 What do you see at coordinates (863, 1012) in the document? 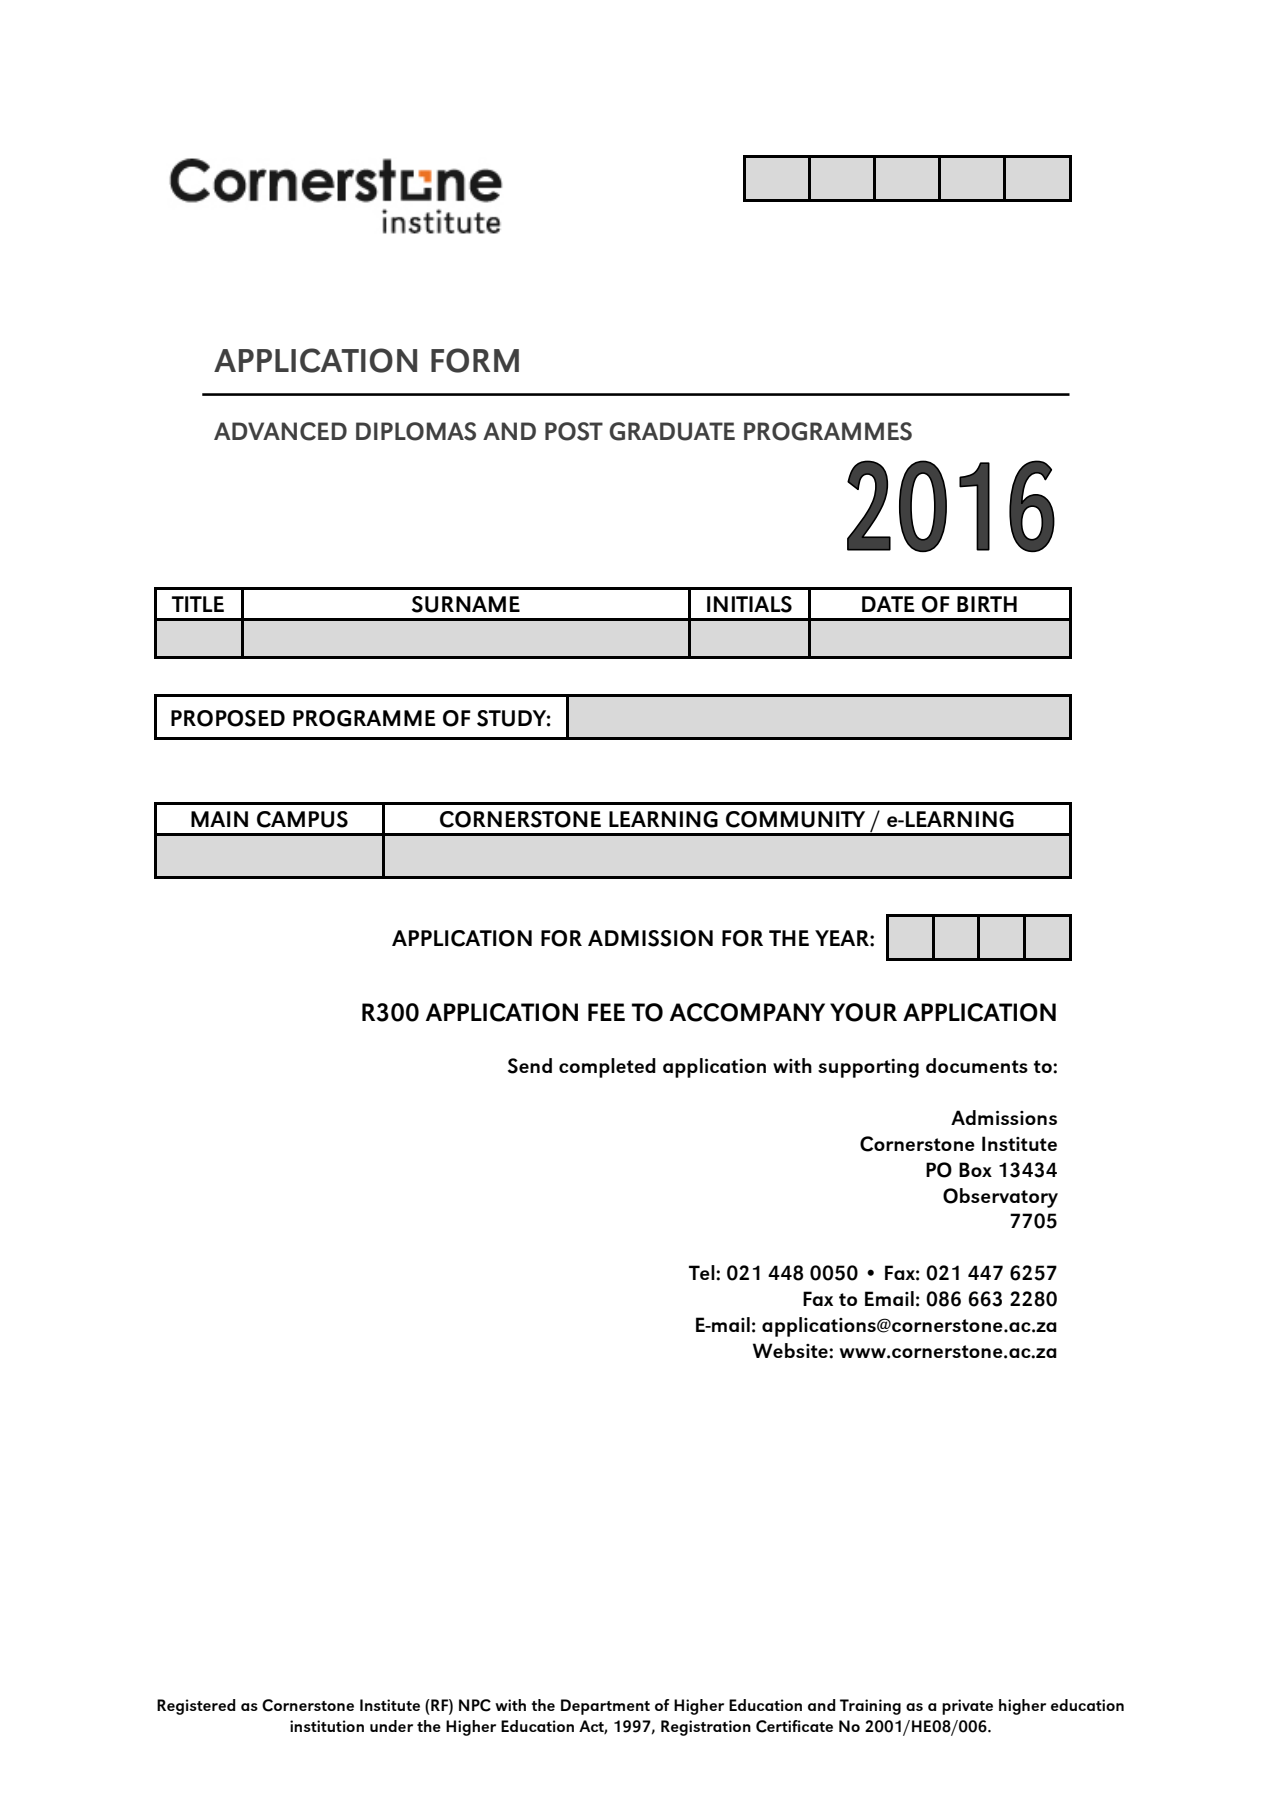
I see `YOUR` at bounding box center [863, 1012].
